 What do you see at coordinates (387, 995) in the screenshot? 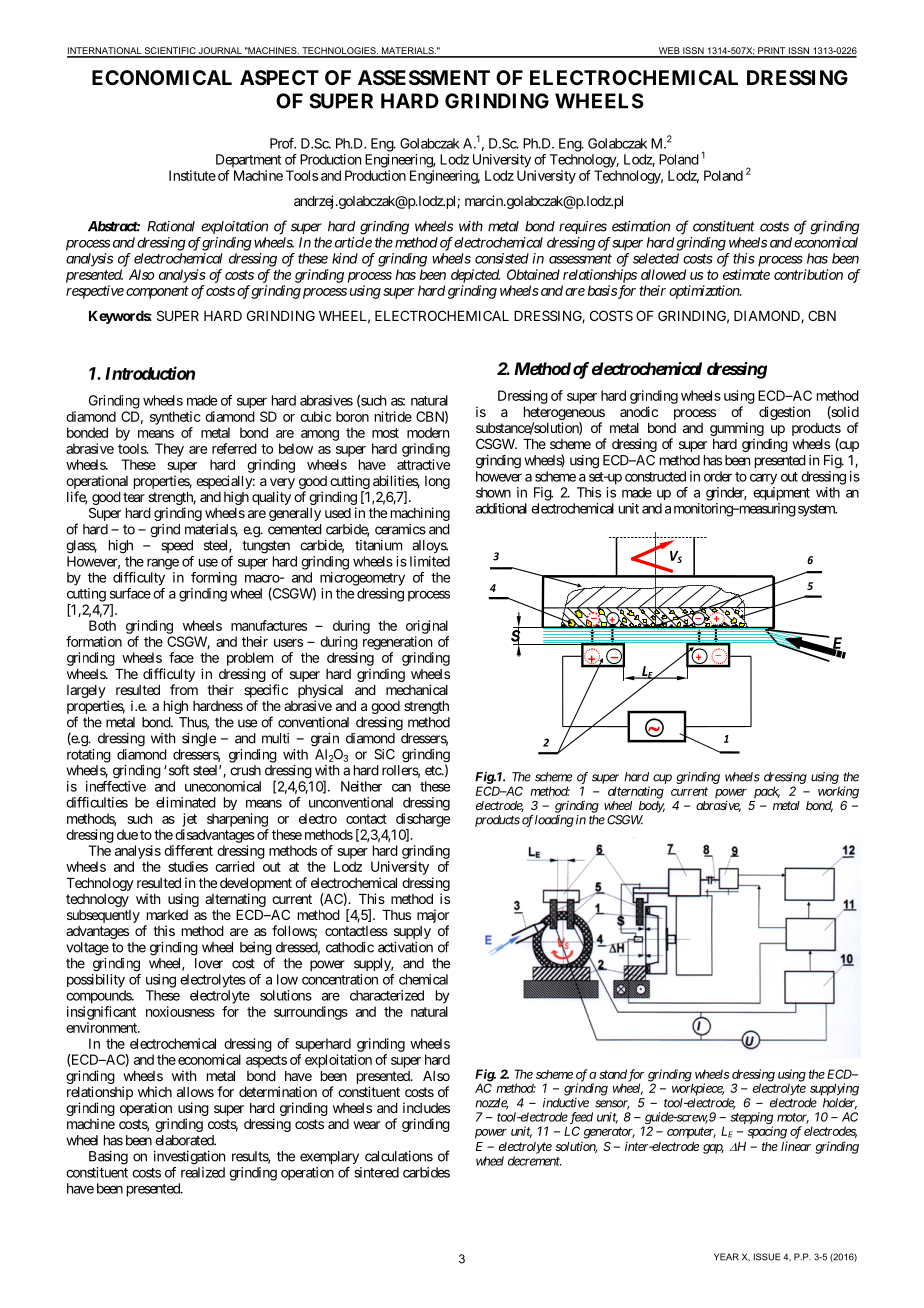
I see `characterized` at bounding box center [387, 995].
